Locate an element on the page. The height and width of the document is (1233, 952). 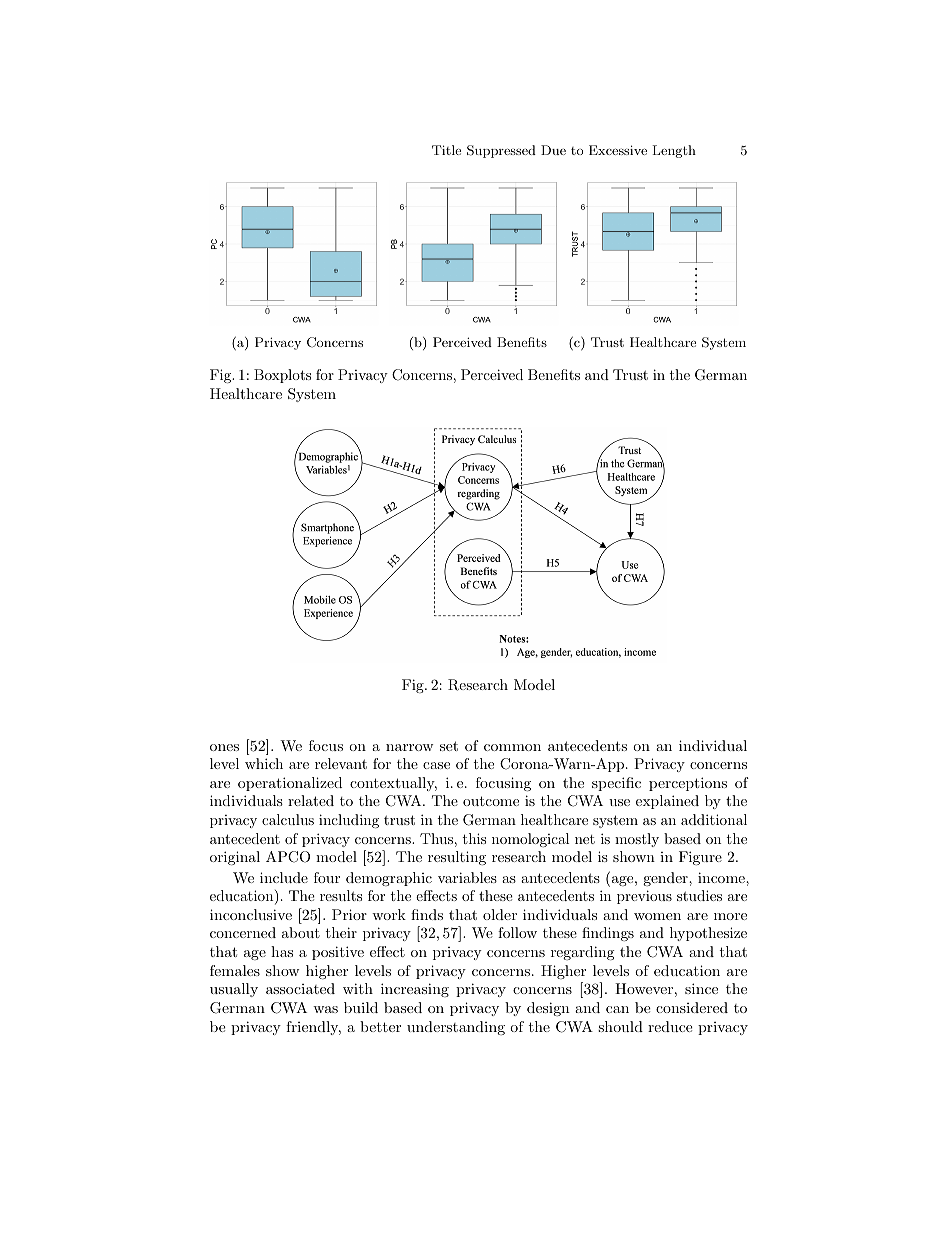
associated is located at coordinates (300, 988).
